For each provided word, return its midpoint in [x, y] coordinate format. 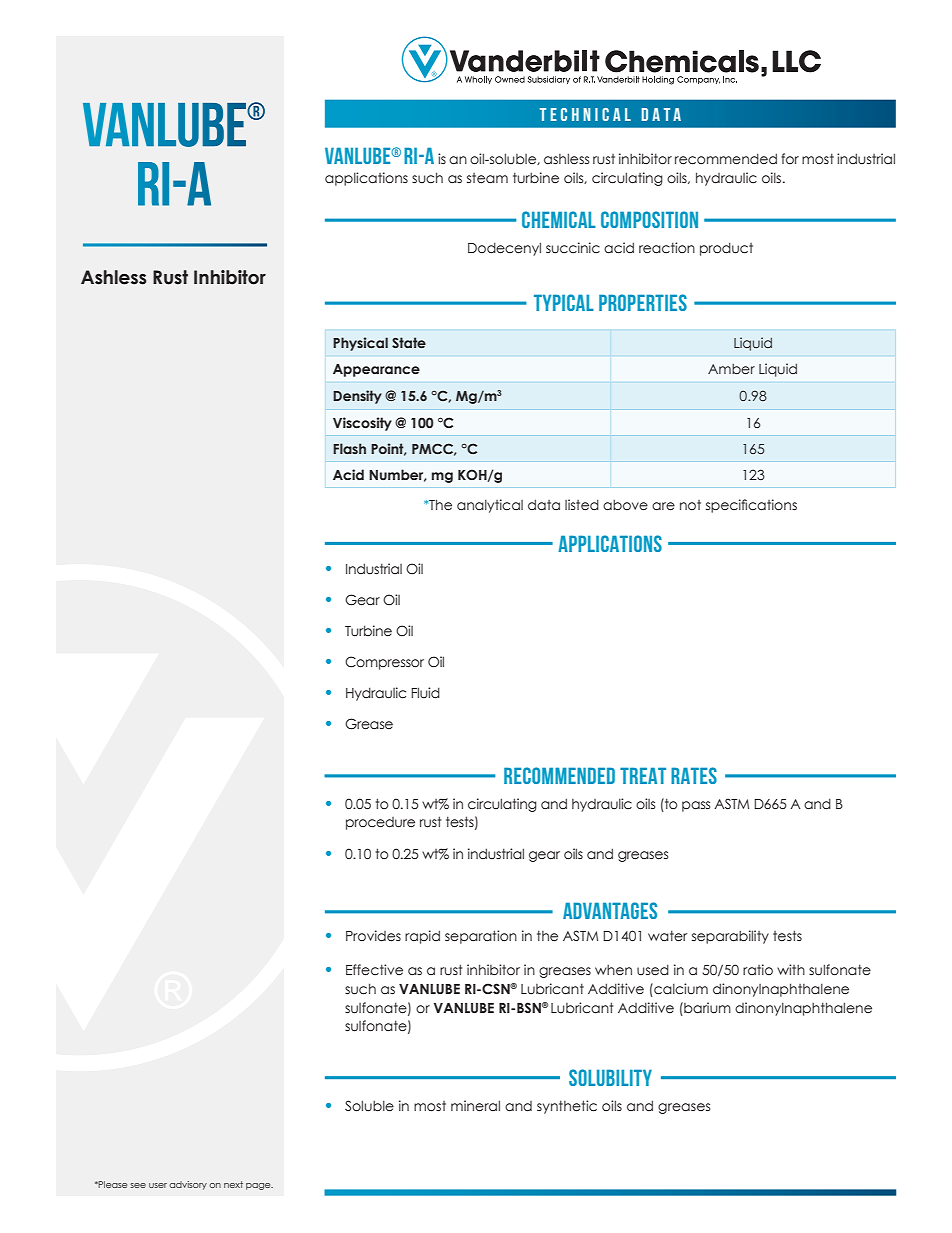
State [409, 342]
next [233, 1184]
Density [357, 397]
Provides [373, 935]
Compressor [384, 663]
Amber [731, 368]
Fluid [425, 692]
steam [487, 178]
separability [730, 937]
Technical [585, 114]
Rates [694, 775]
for [790, 158]
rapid [422, 937]
